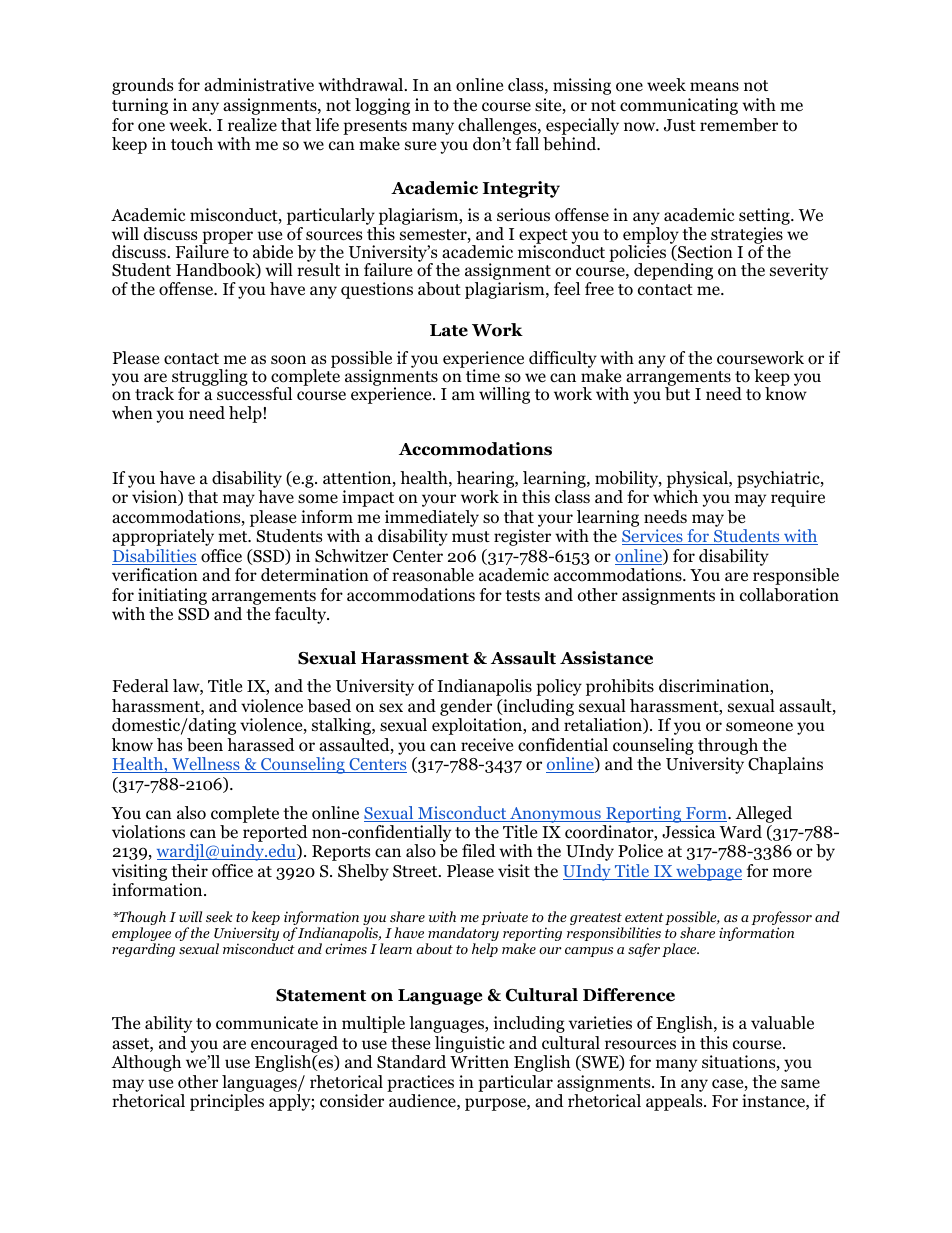 This page has height=1233, width=952. I want to click on receive, so click(487, 744).
